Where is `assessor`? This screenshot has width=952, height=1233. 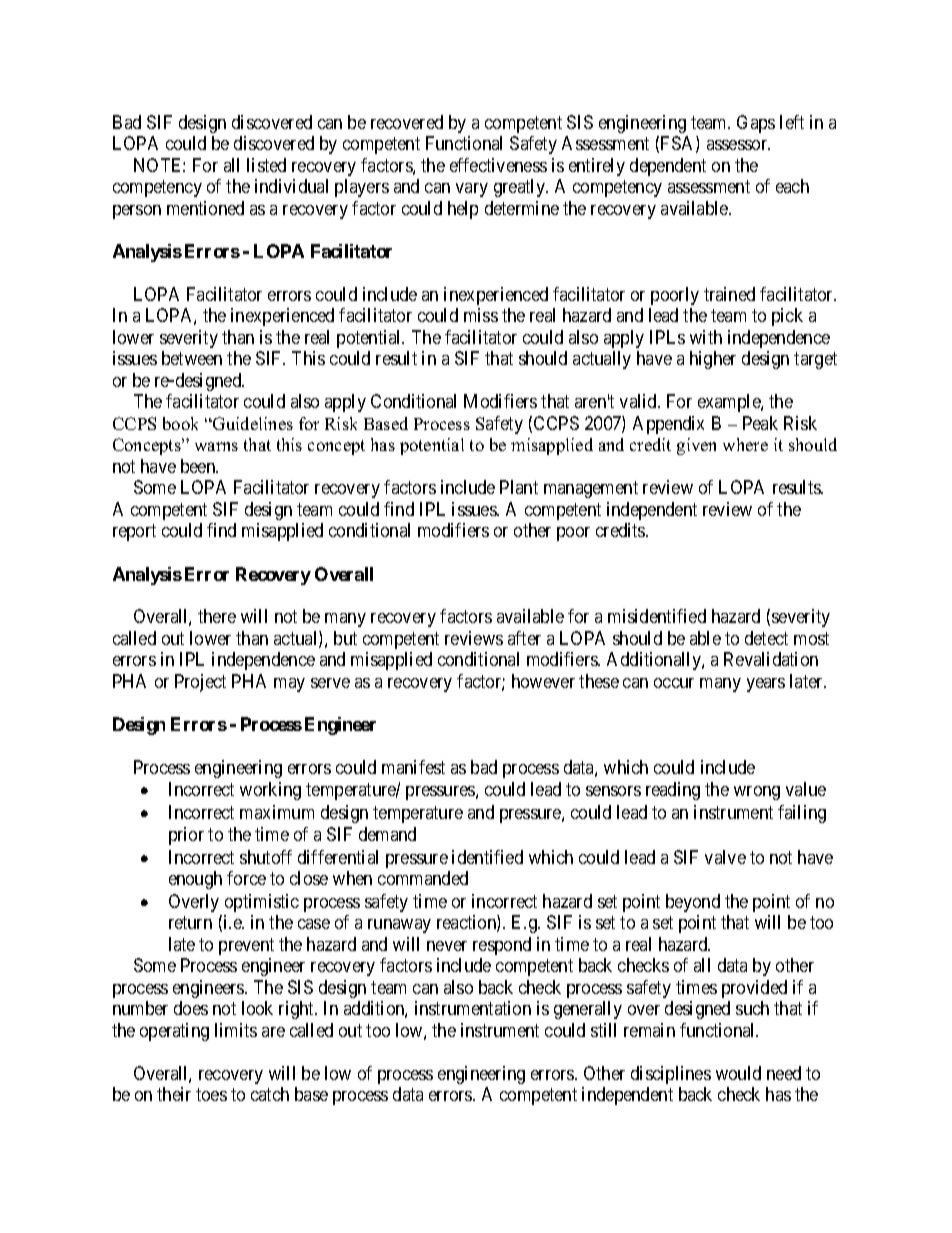
assessor is located at coordinates (738, 145).
